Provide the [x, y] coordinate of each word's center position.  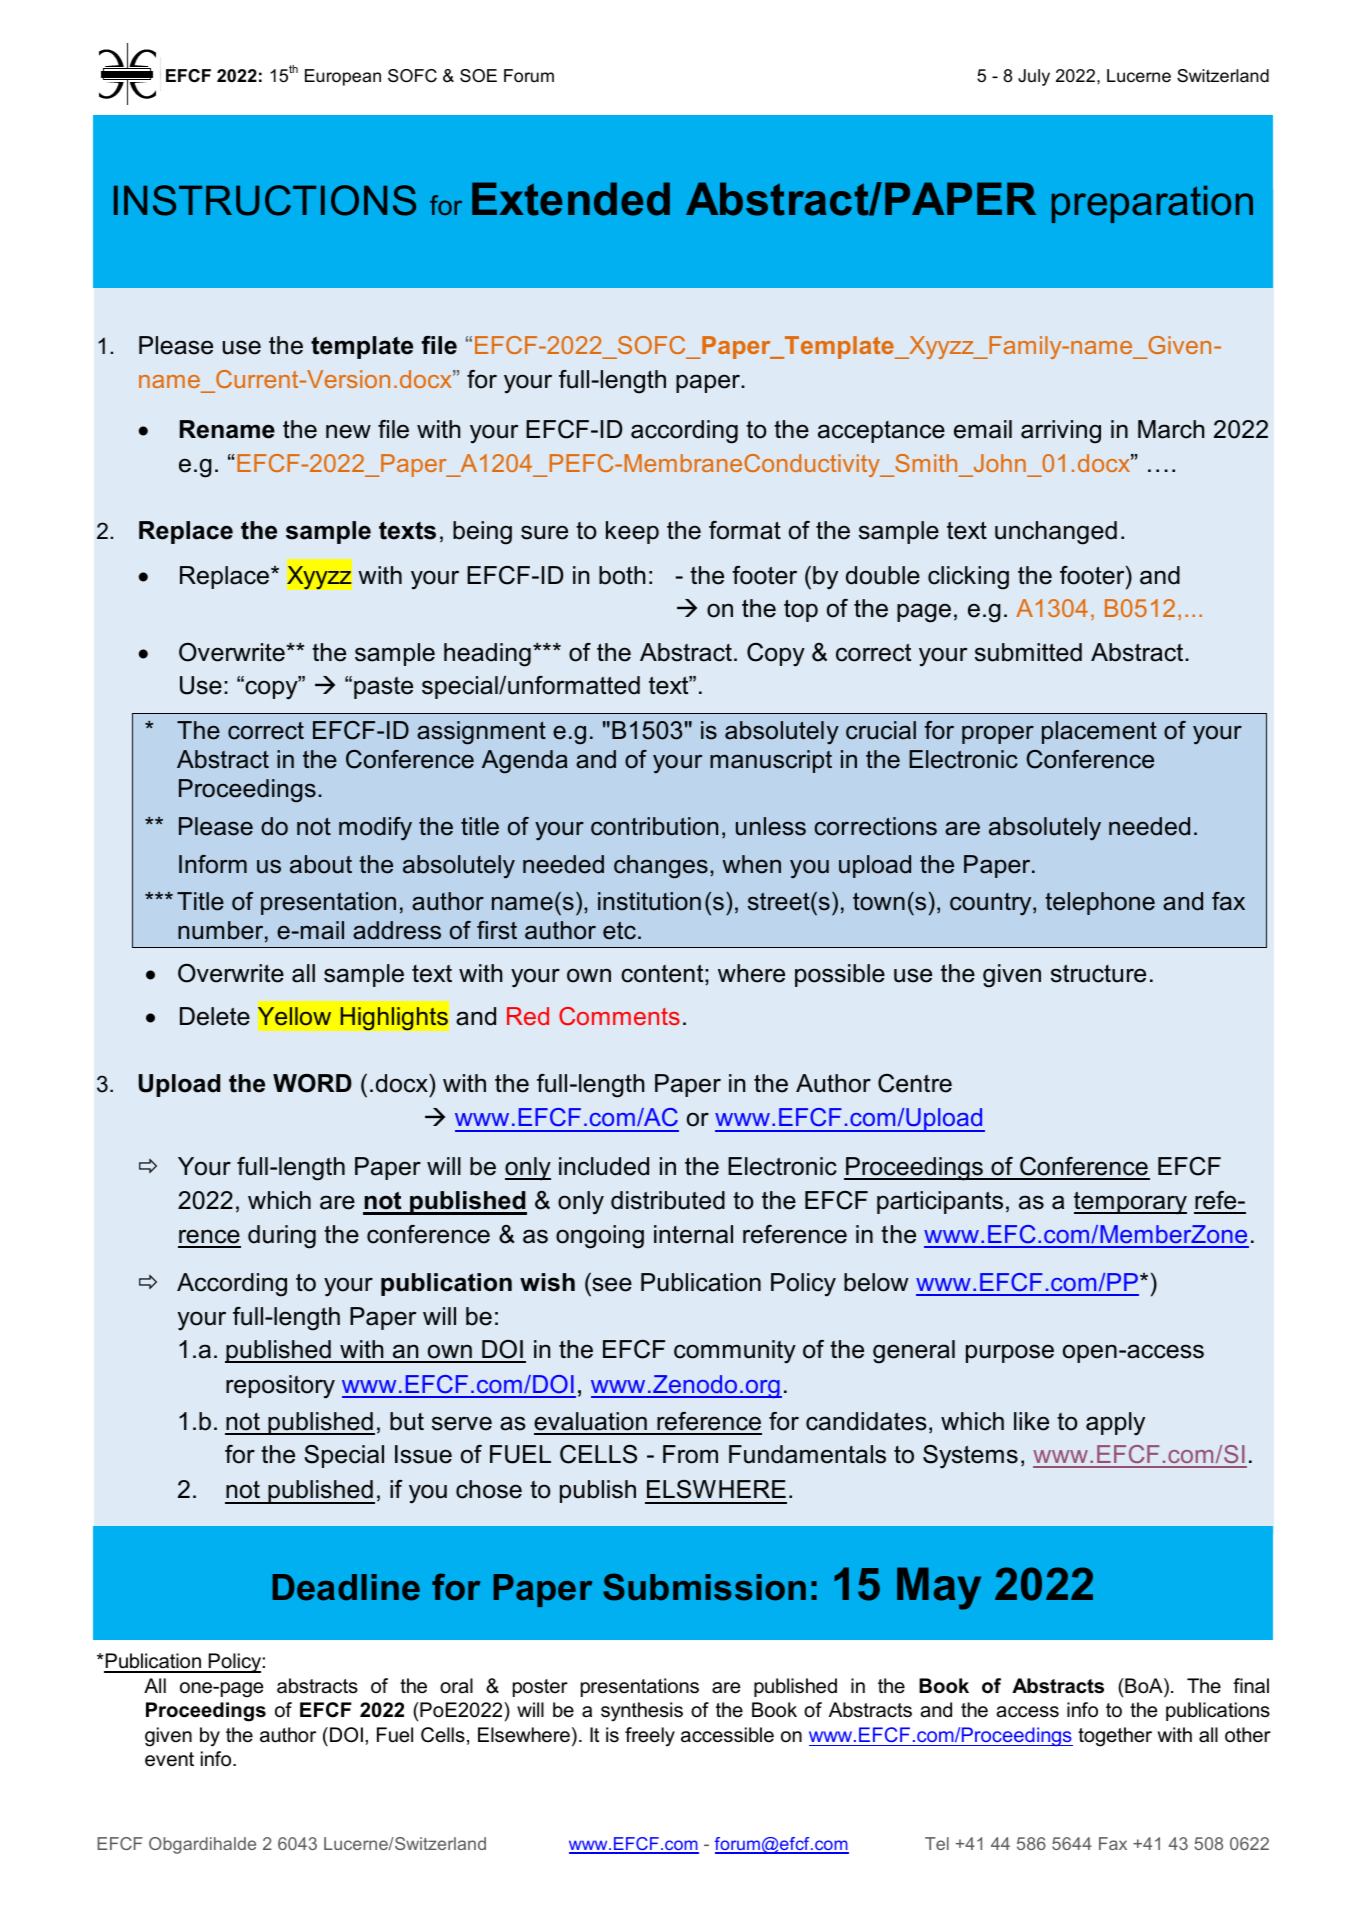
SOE [478, 76]
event [169, 1759]
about [321, 864]
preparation [1152, 204]
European [343, 77]
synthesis [642, 1712]
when [751, 864]
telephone [1100, 903]
